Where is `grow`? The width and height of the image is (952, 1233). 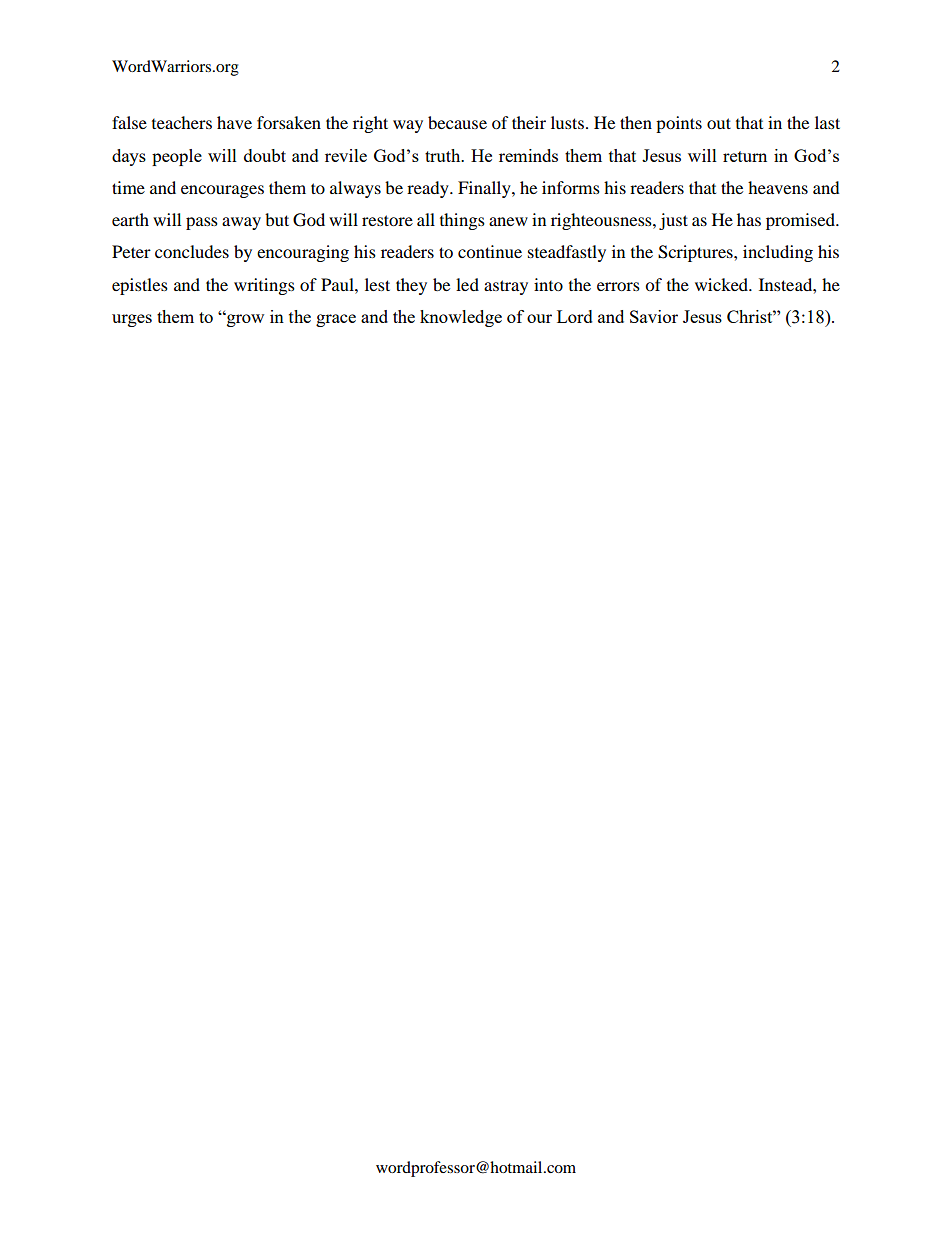 grow is located at coordinates (244, 320).
